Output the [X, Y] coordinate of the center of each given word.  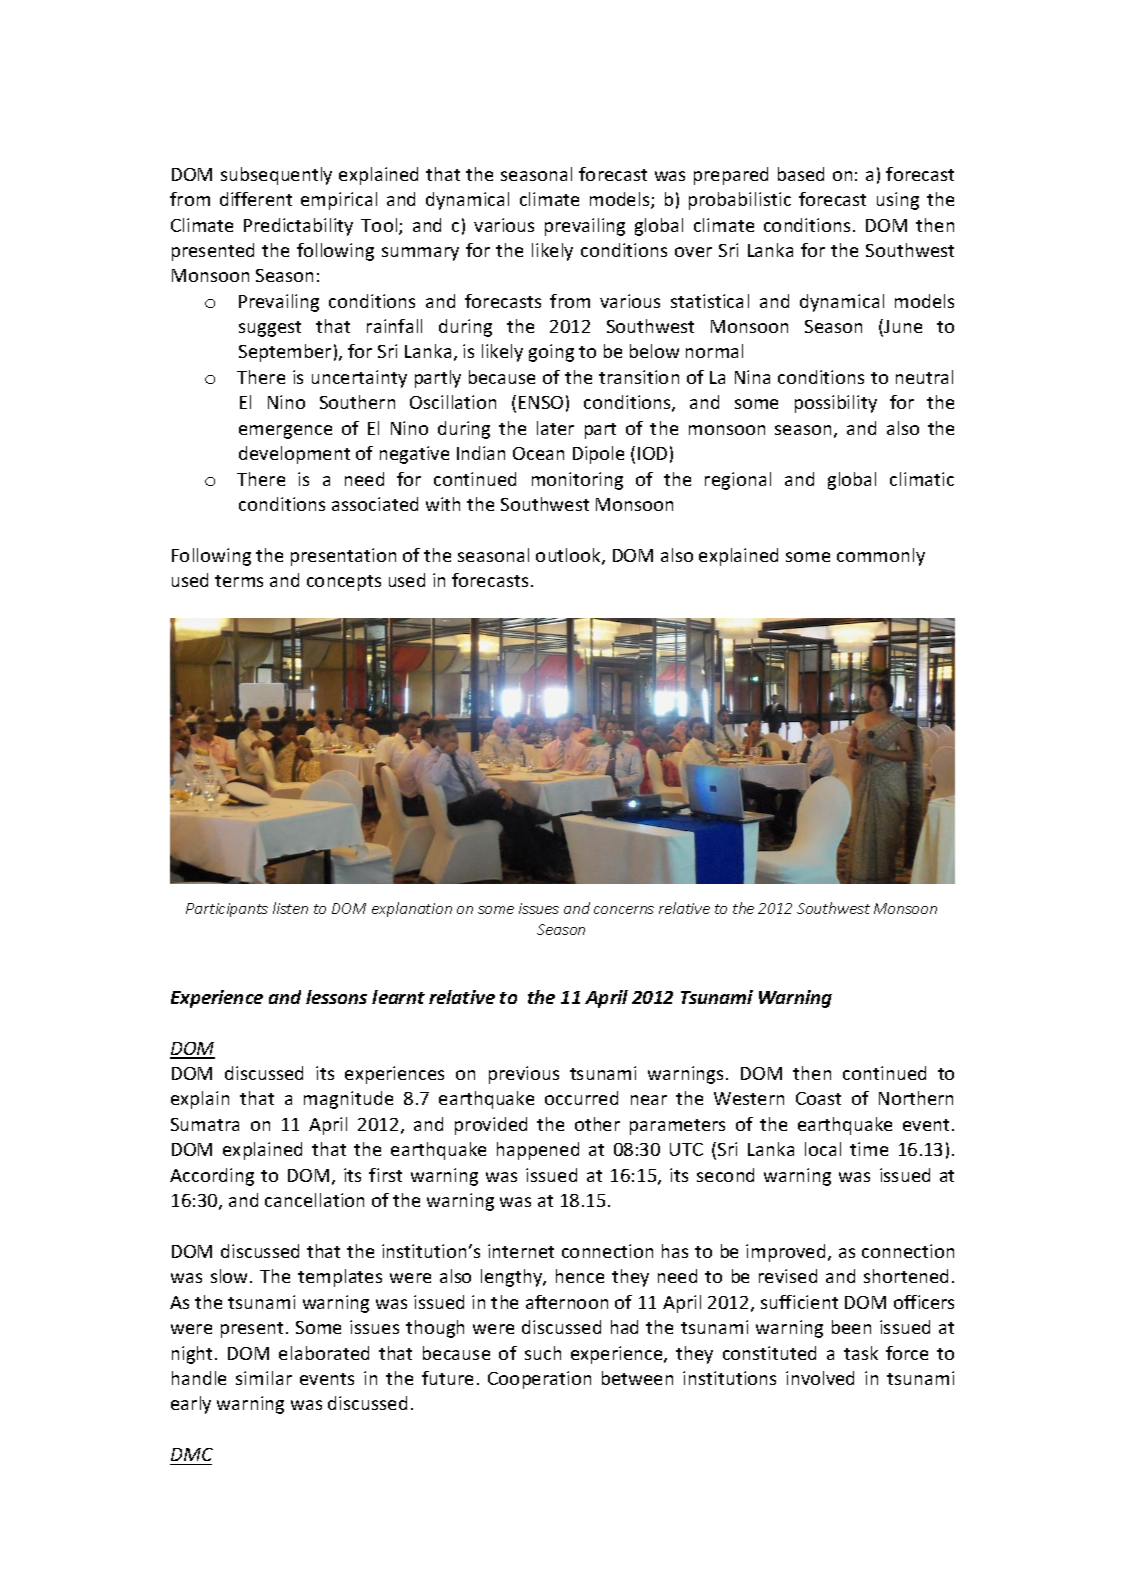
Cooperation [539, 1380]
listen [290, 908]
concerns [624, 910]
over [693, 252]
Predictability [298, 227]
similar [264, 1378]
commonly [881, 557]
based [801, 174]
